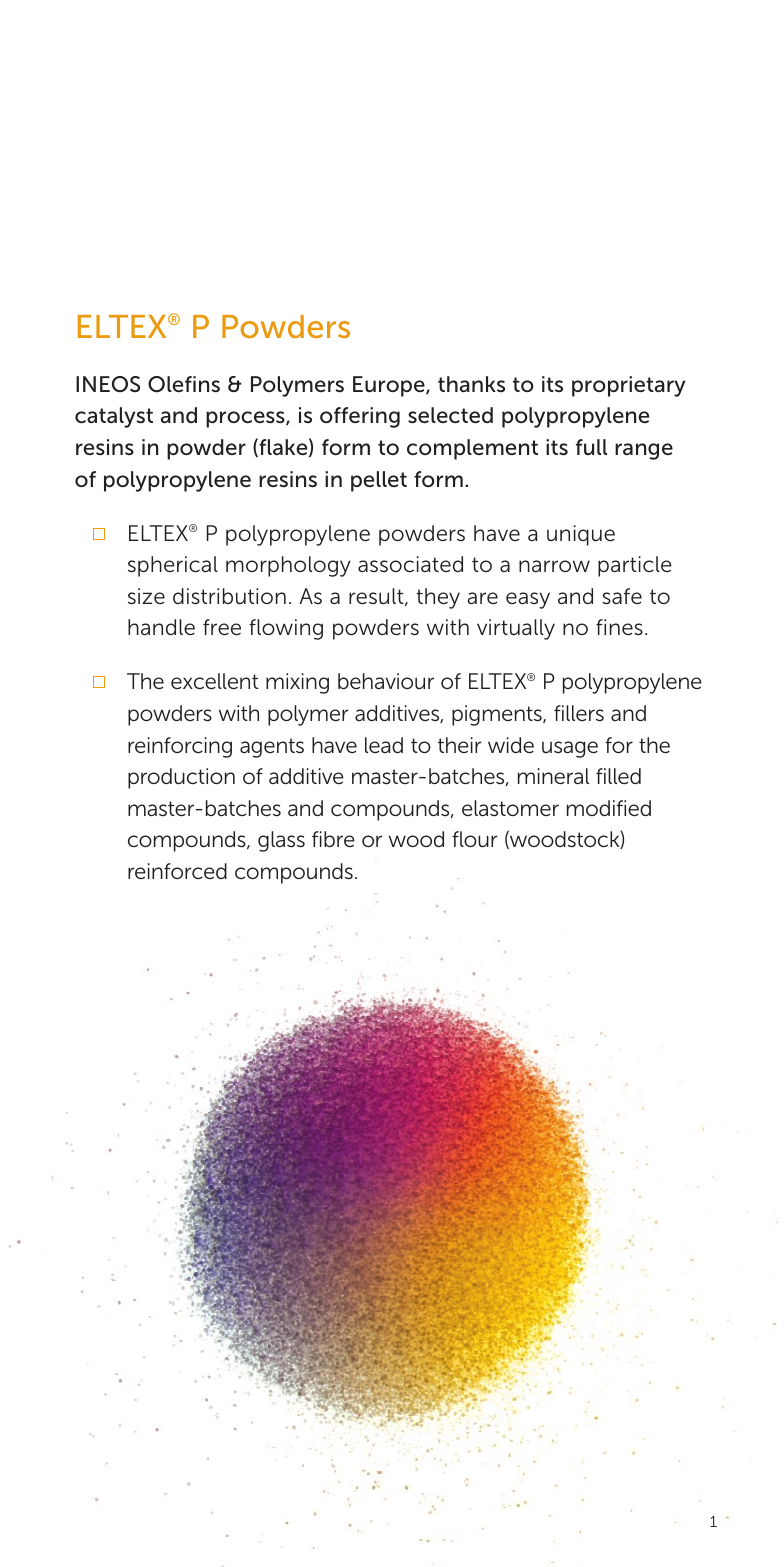  What do you see at coordinates (377, 597) in the screenshot?
I see `result` at bounding box center [377, 597].
